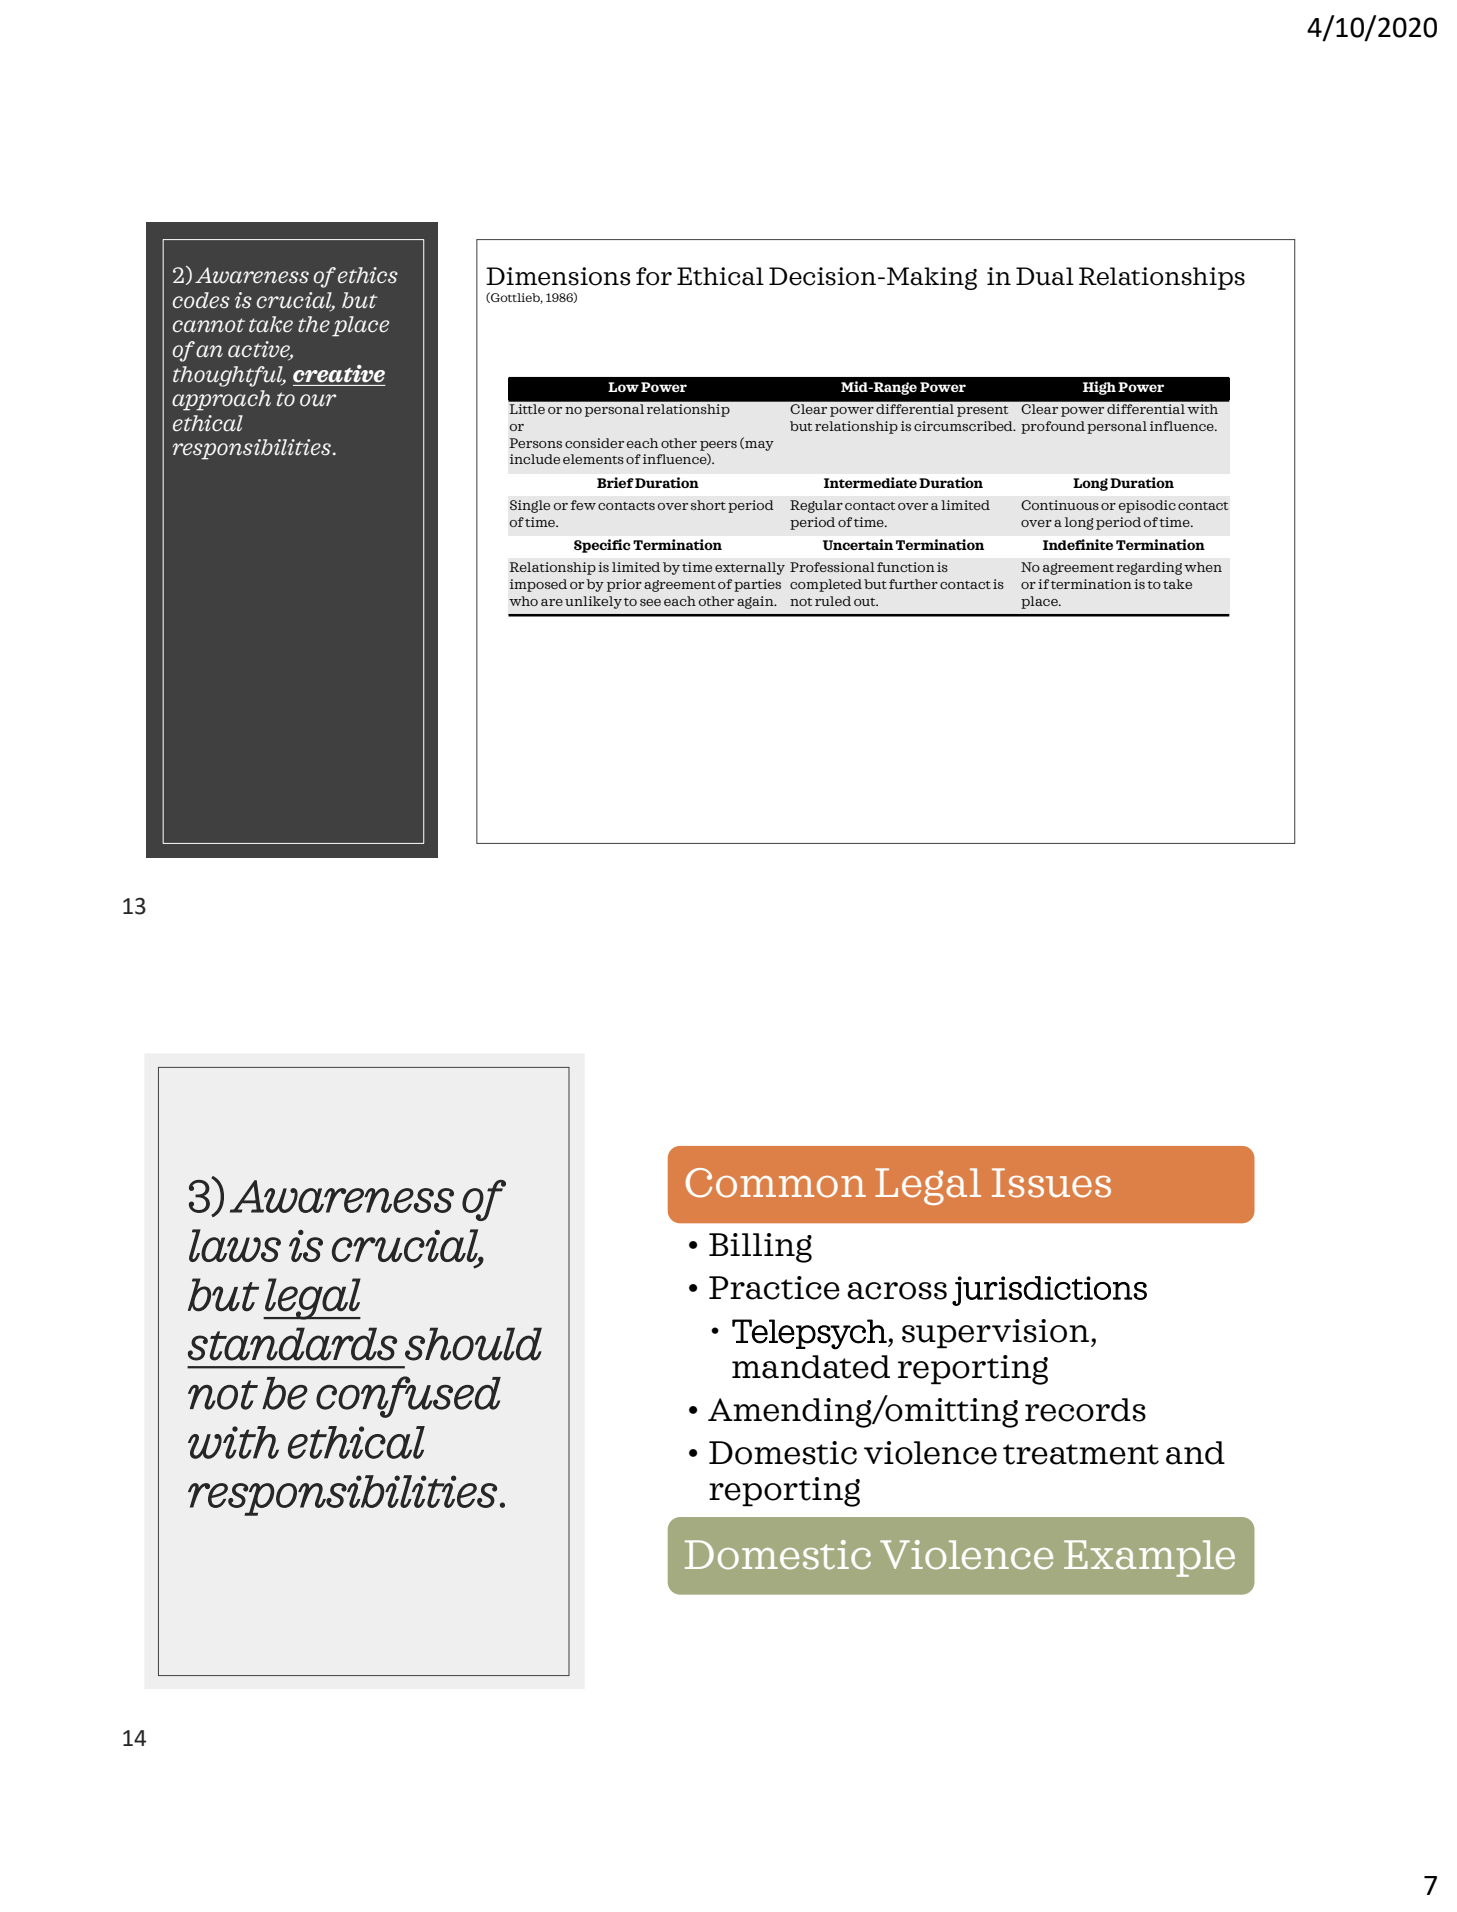 The image size is (1457, 1912). Describe the element at coordinates (1045, 276) in the screenshot. I see `Dual` at that location.
